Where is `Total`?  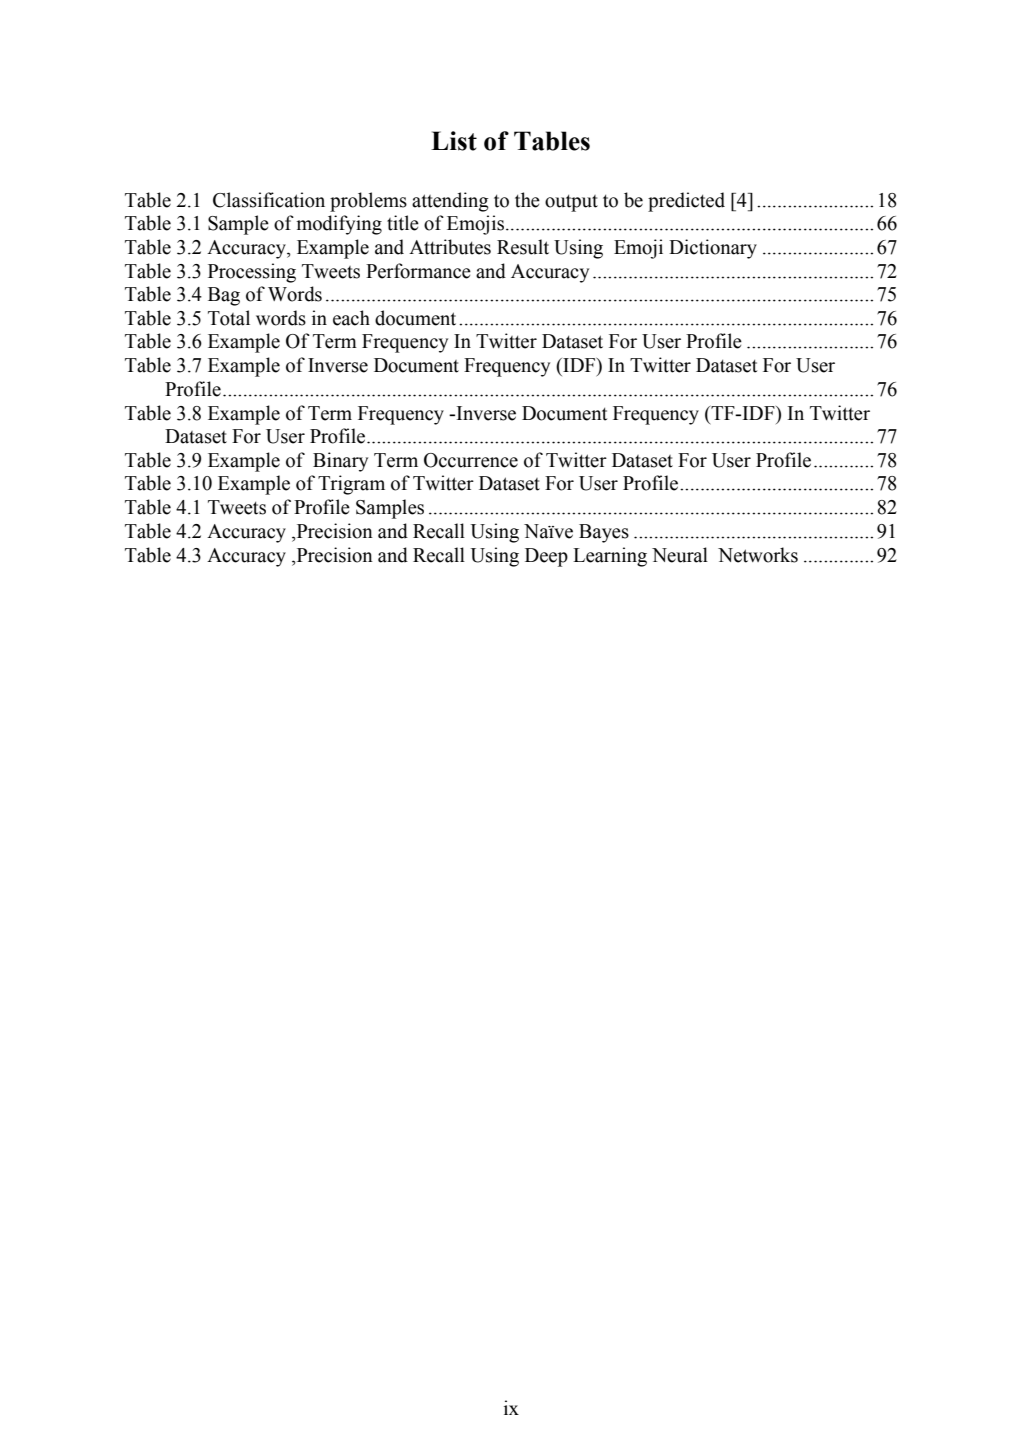 Total is located at coordinates (229, 318).
